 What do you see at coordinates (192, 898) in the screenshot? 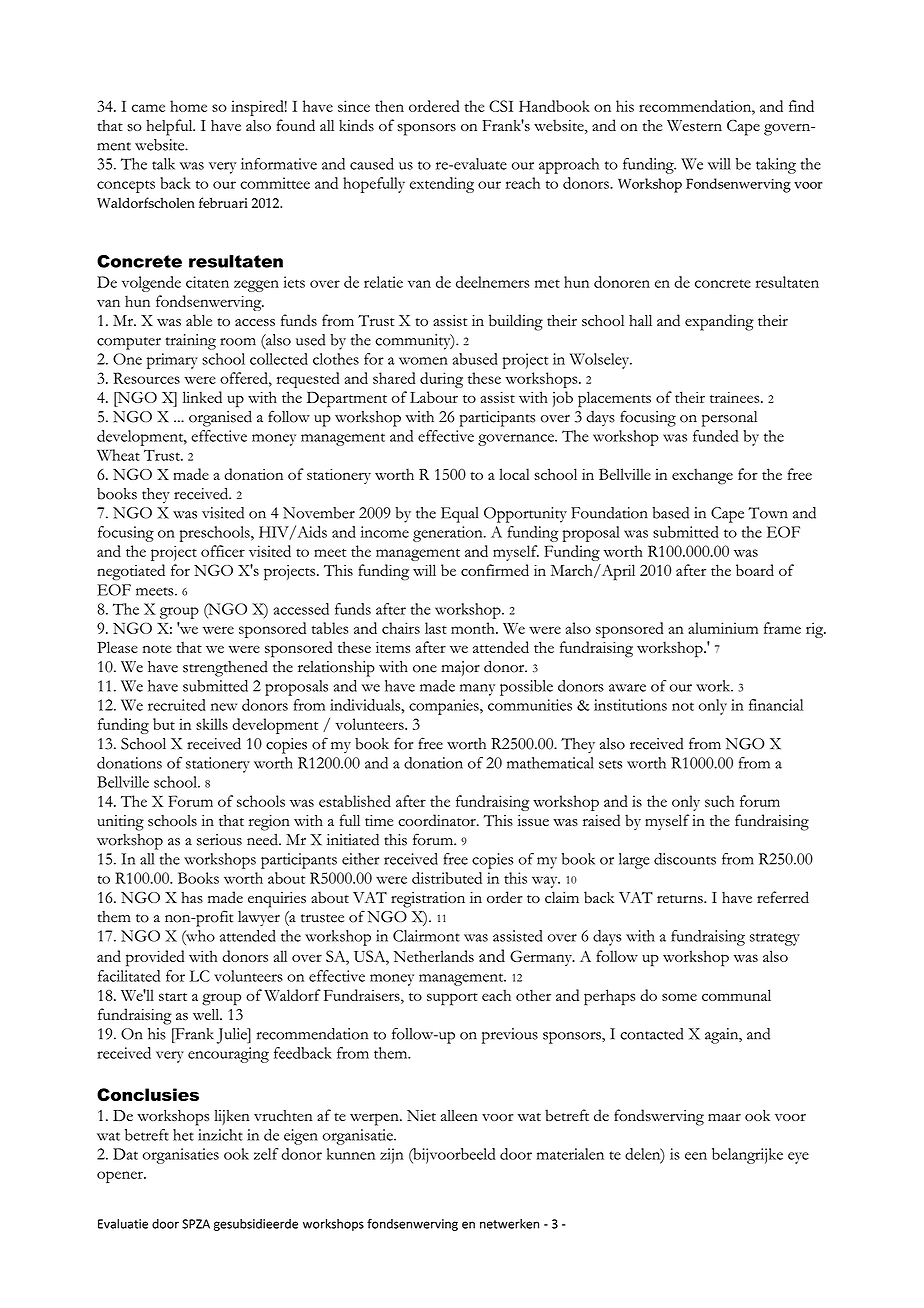
I see `has` at bounding box center [192, 898].
